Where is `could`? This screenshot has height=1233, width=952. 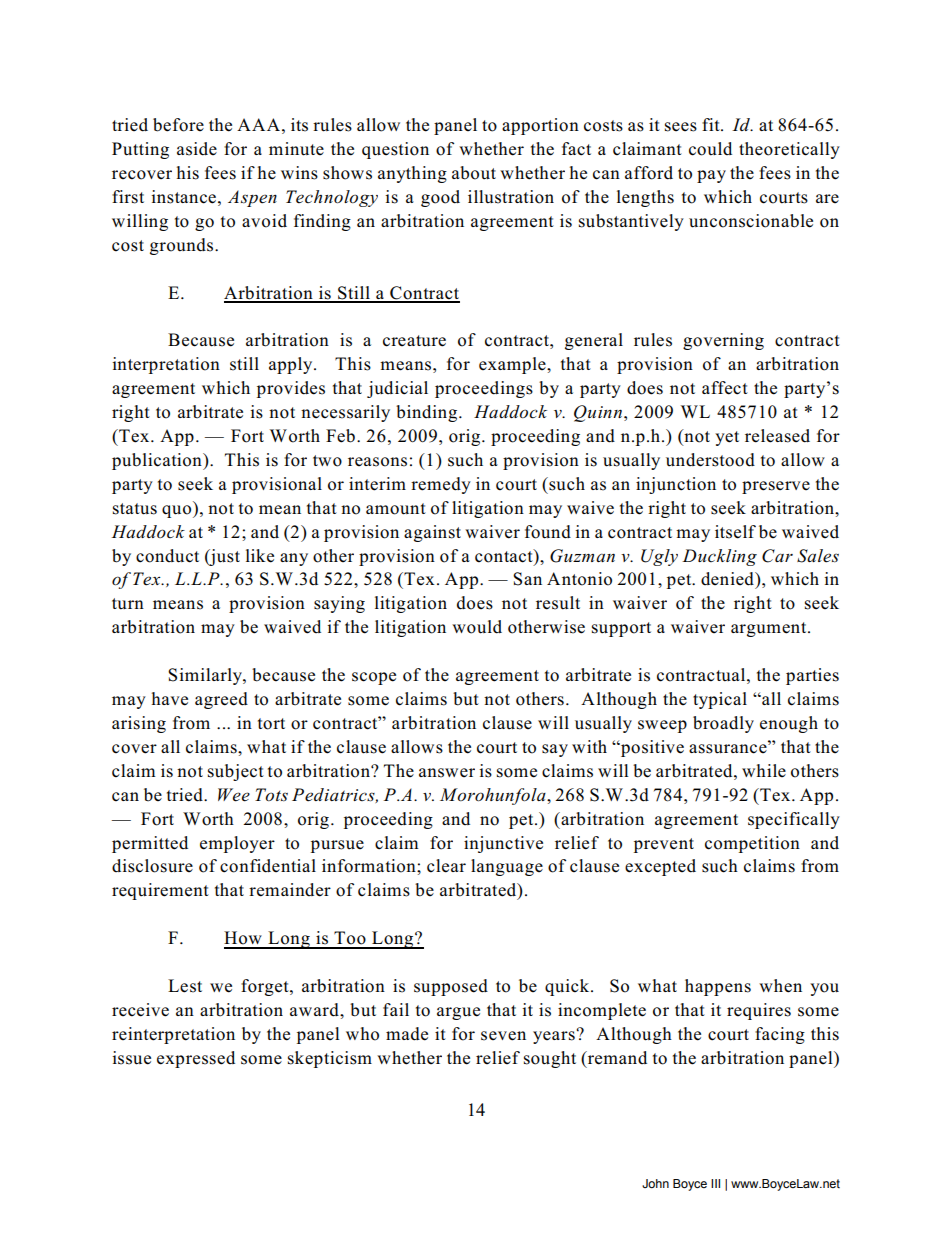 could is located at coordinates (710, 149).
